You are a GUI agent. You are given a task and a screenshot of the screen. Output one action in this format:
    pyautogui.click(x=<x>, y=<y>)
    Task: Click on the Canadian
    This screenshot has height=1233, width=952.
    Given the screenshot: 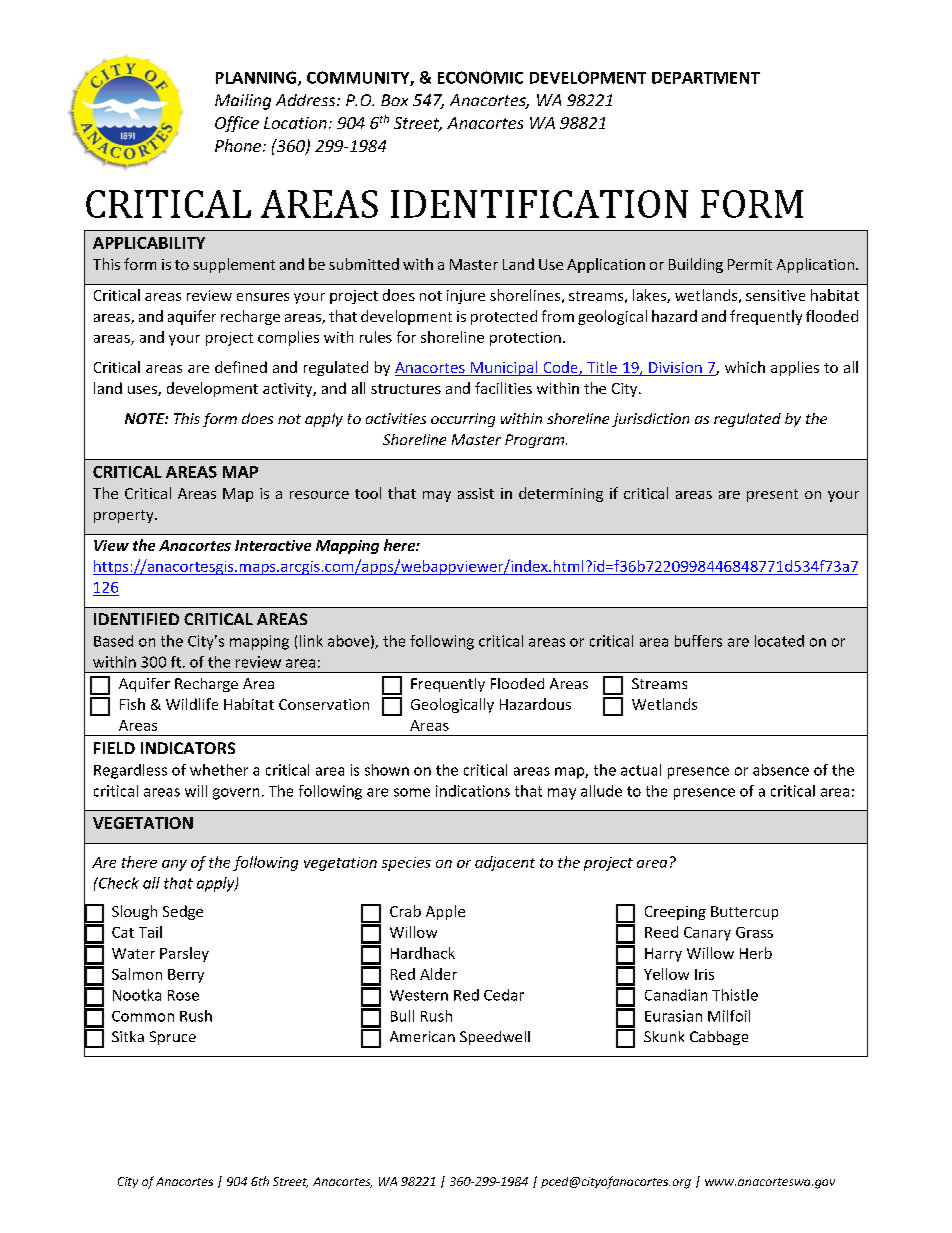 What is the action you would take?
    pyautogui.click(x=676, y=995)
